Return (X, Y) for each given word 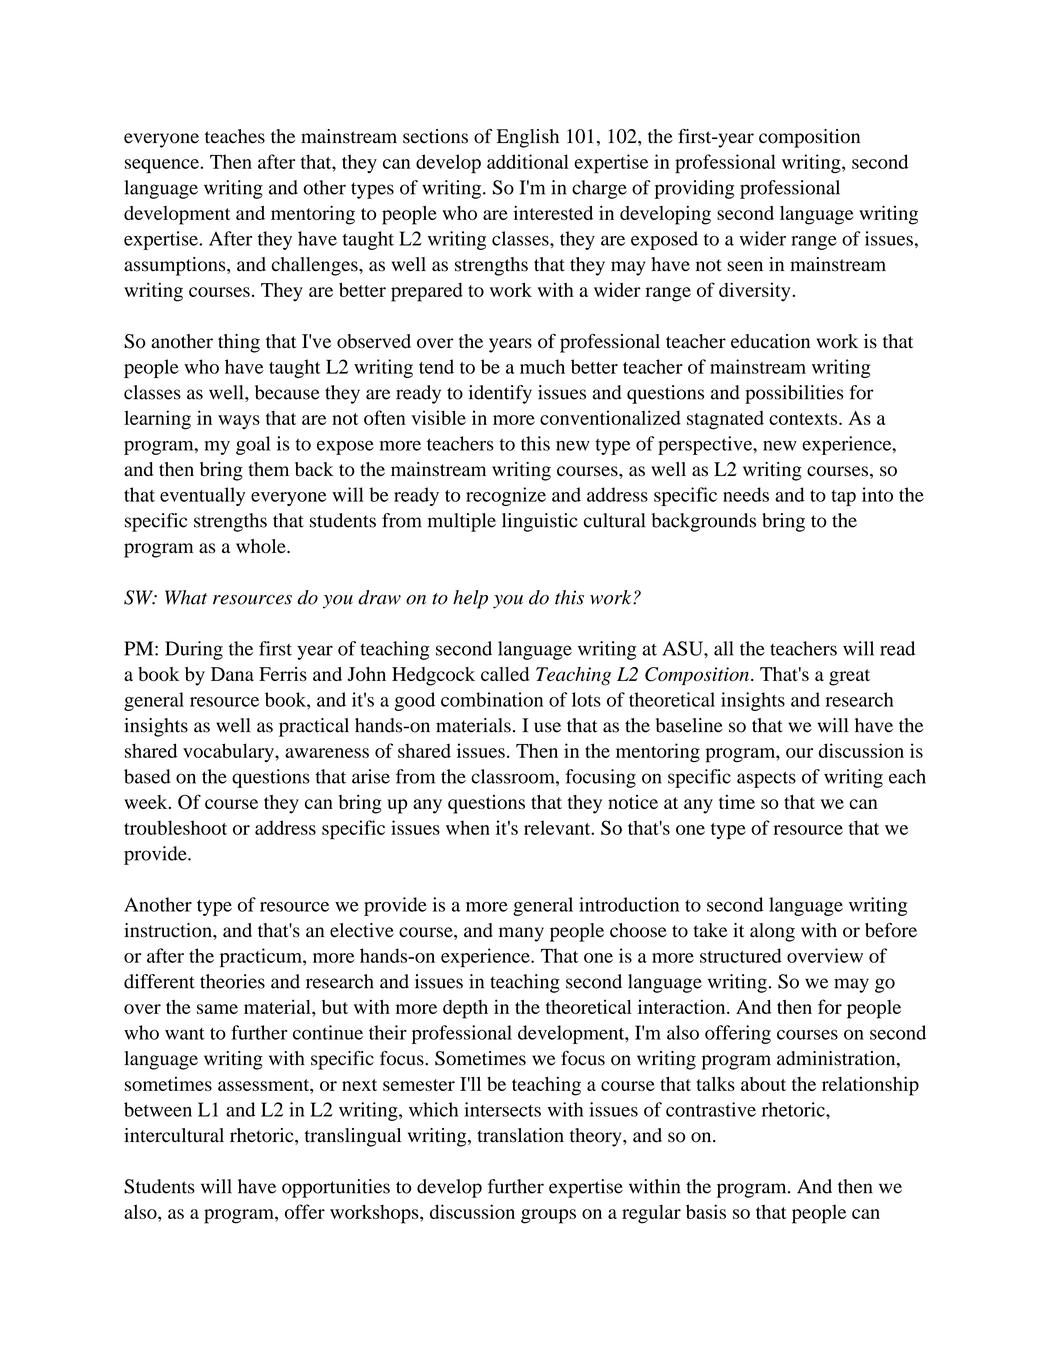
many (521, 934)
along (772, 932)
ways (239, 422)
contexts (804, 419)
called (505, 674)
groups (548, 1216)
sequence (163, 166)
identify (500, 394)
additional (528, 161)
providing (694, 189)
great (849, 677)
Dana (232, 674)
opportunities (336, 1188)
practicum (262, 957)
